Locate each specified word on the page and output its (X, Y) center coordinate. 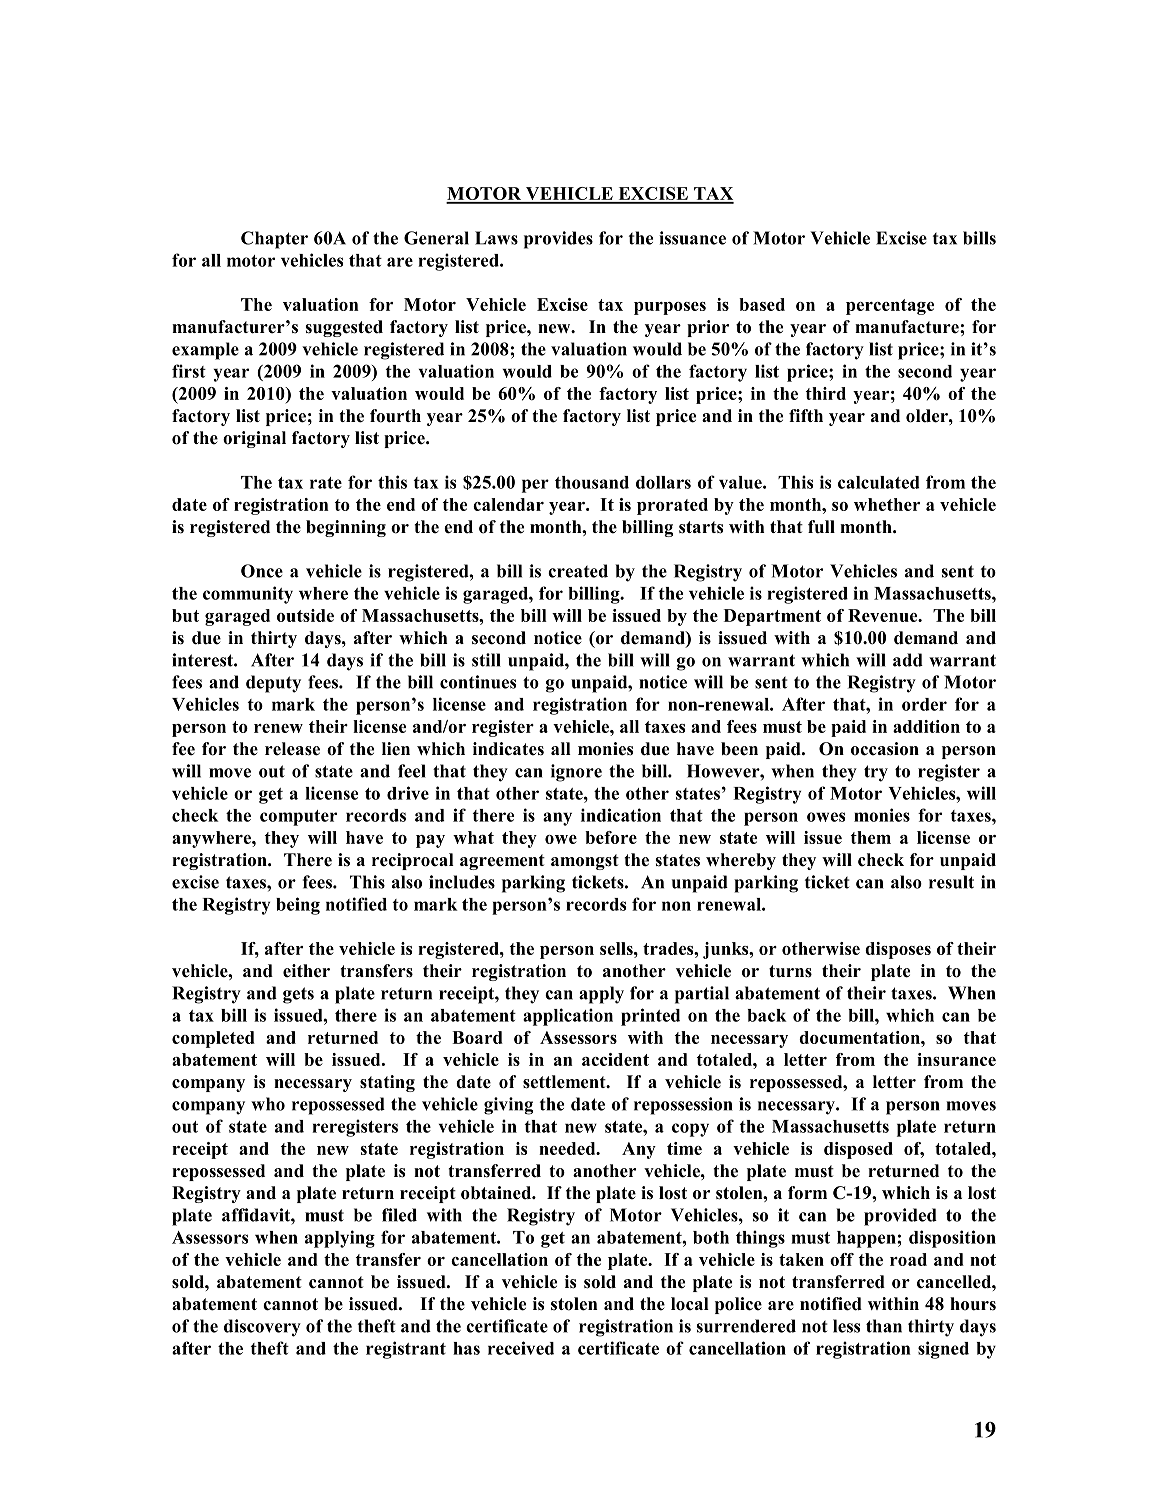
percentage (890, 307)
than (884, 1326)
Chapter (274, 240)
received (521, 1348)
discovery (262, 1328)
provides (558, 240)
